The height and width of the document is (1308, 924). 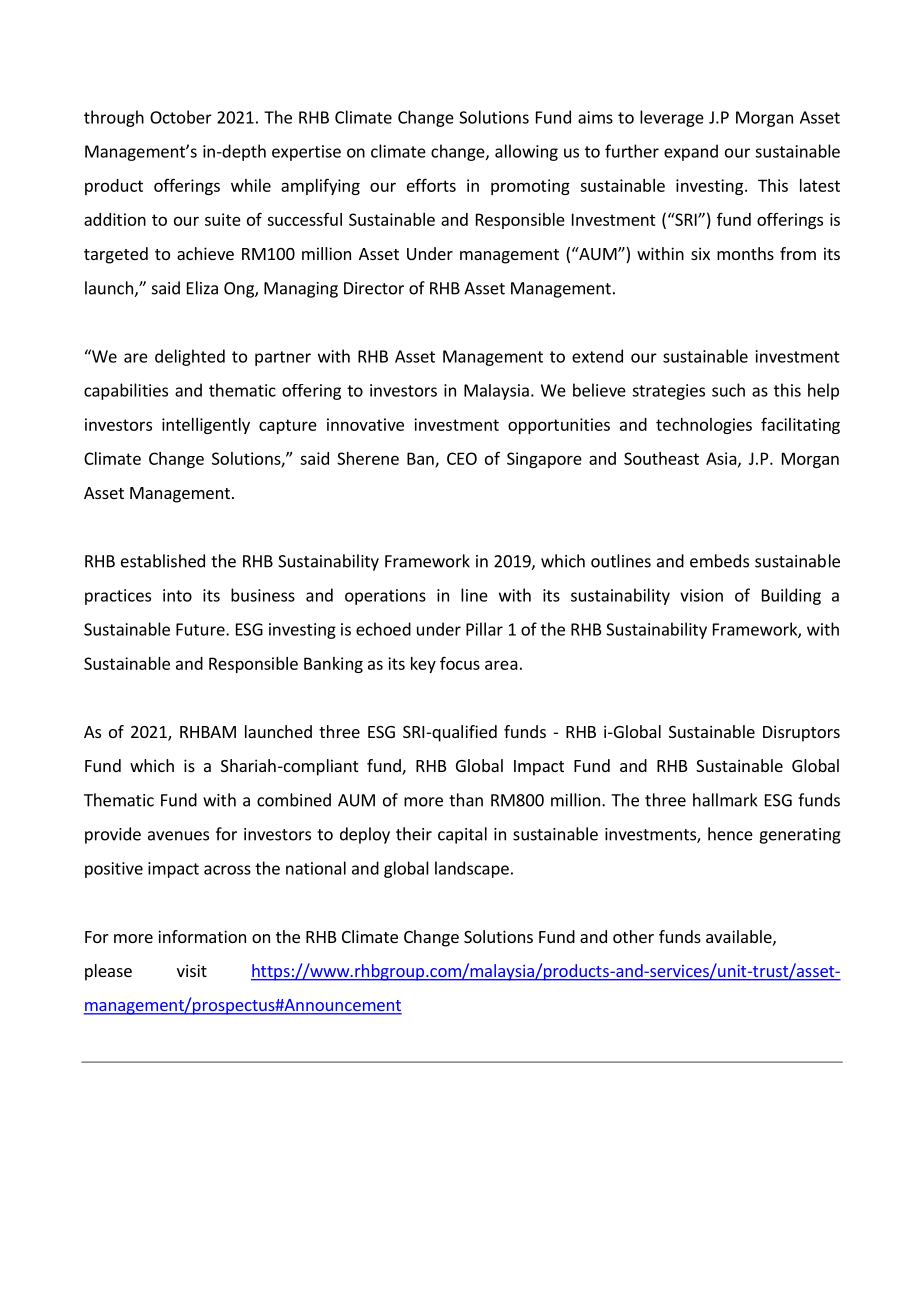 I want to click on other, so click(x=633, y=936).
